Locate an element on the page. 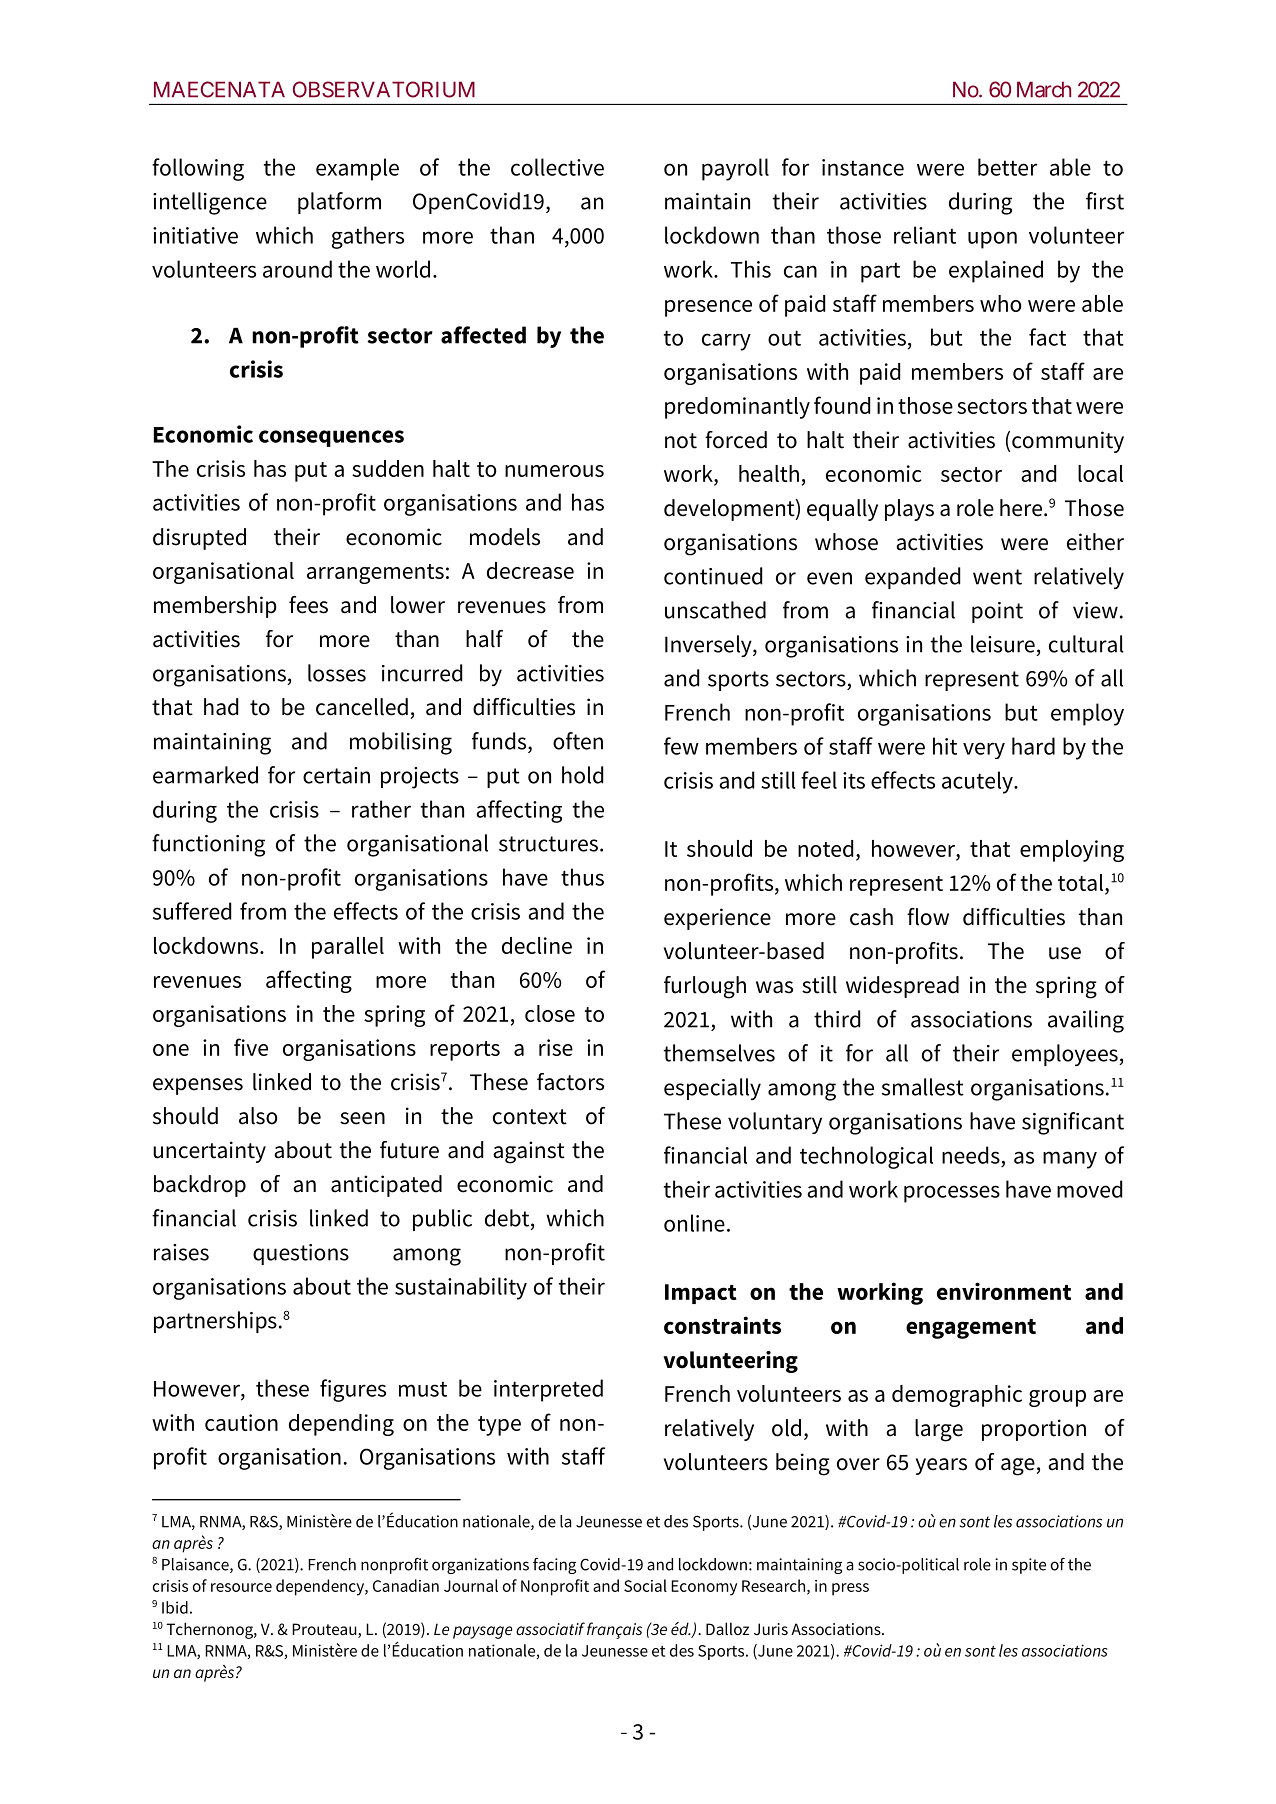 The height and width of the image is (1804, 1276). needs is located at coordinates (971, 1155).
